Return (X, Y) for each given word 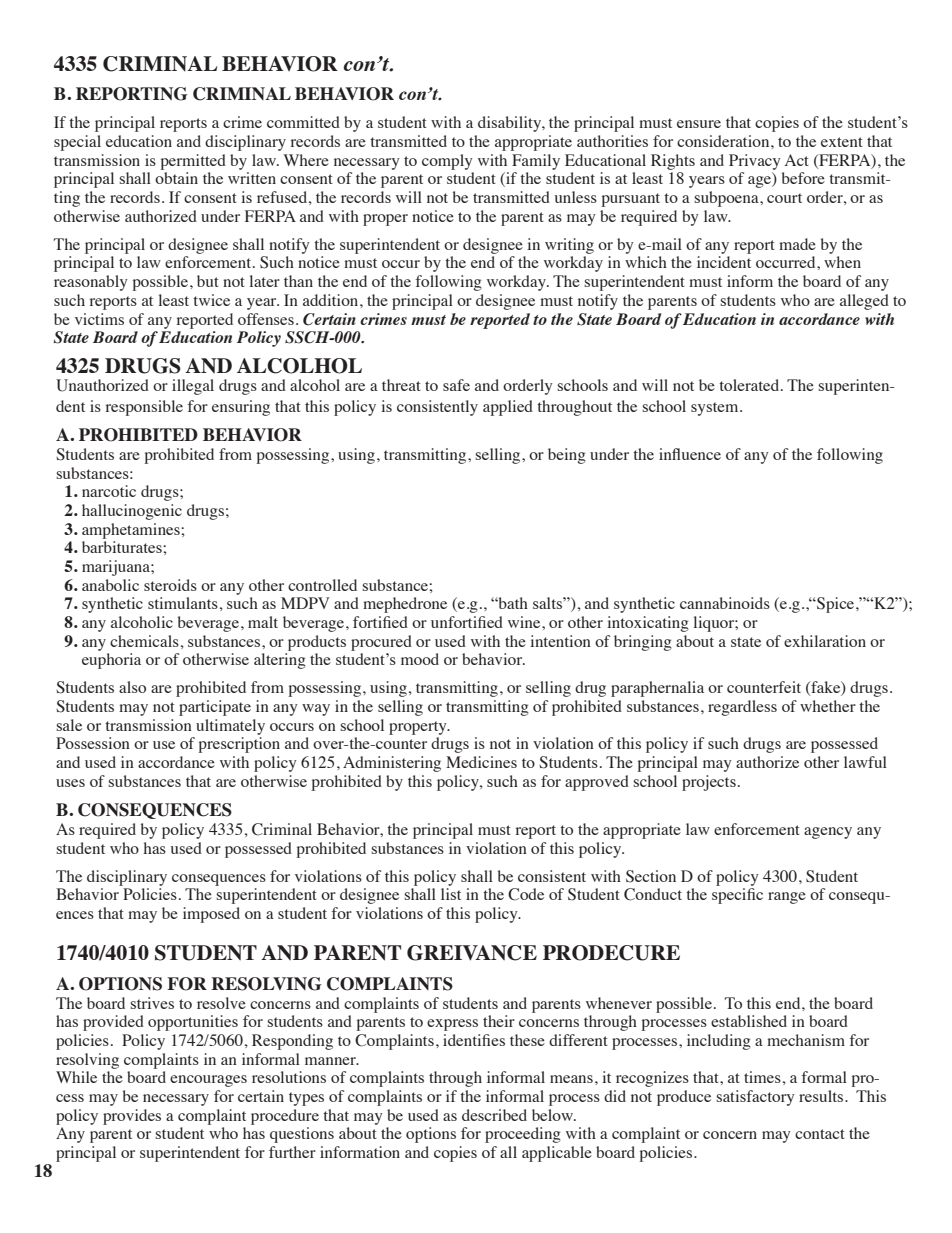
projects (709, 783)
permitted (193, 162)
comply (447, 162)
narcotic (109, 491)
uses (70, 783)
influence (690, 454)
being (567, 456)
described (494, 1115)
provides (132, 1117)
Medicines (481, 762)
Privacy (755, 162)
